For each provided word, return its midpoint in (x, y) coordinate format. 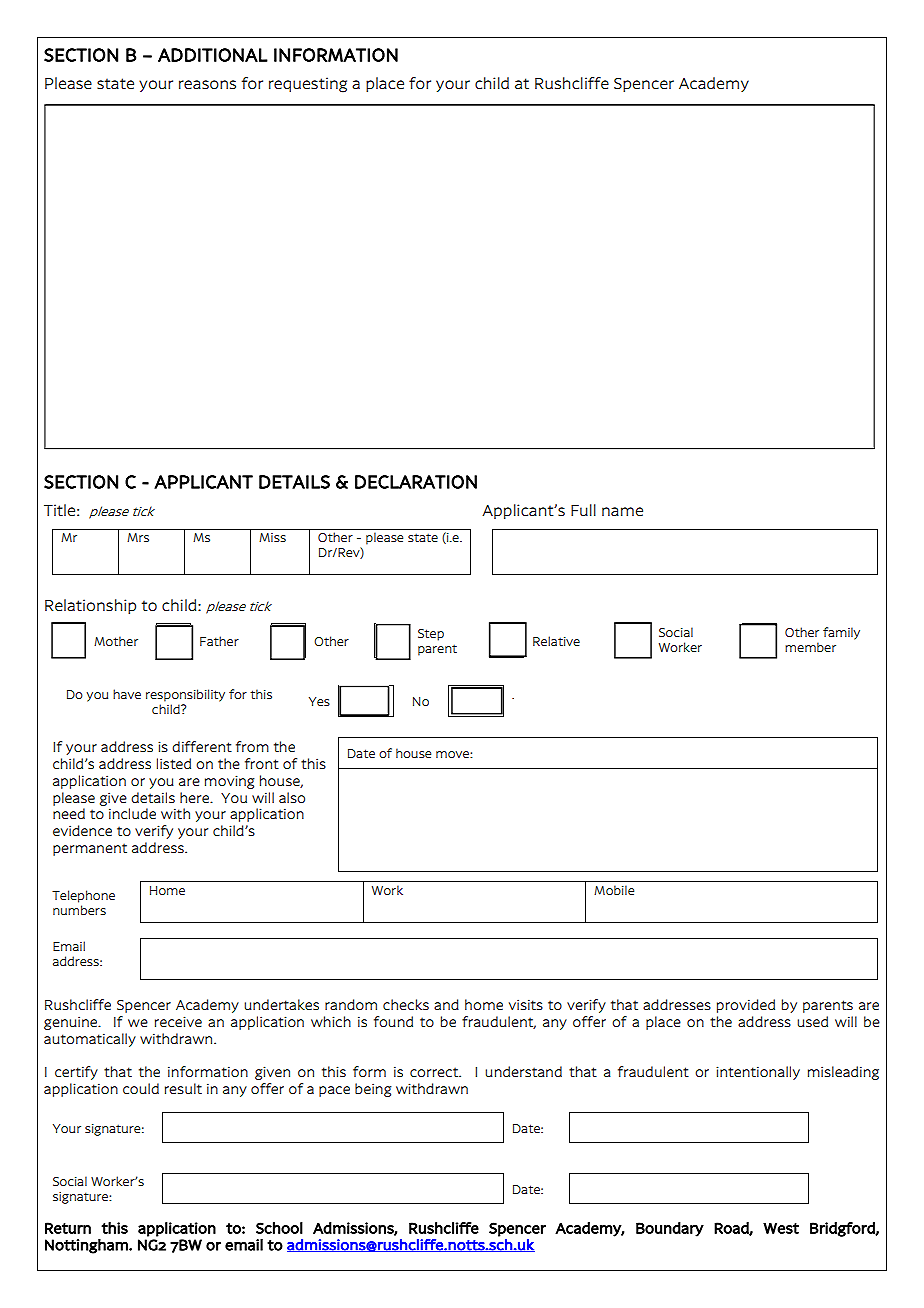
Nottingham (87, 1246)
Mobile (614, 890)
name (622, 511)
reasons (207, 84)
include (132, 813)
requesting (308, 85)
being (373, 1090)
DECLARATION (416, 482)
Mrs (138, 537)
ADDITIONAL (213, 55)
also (292, 797)
